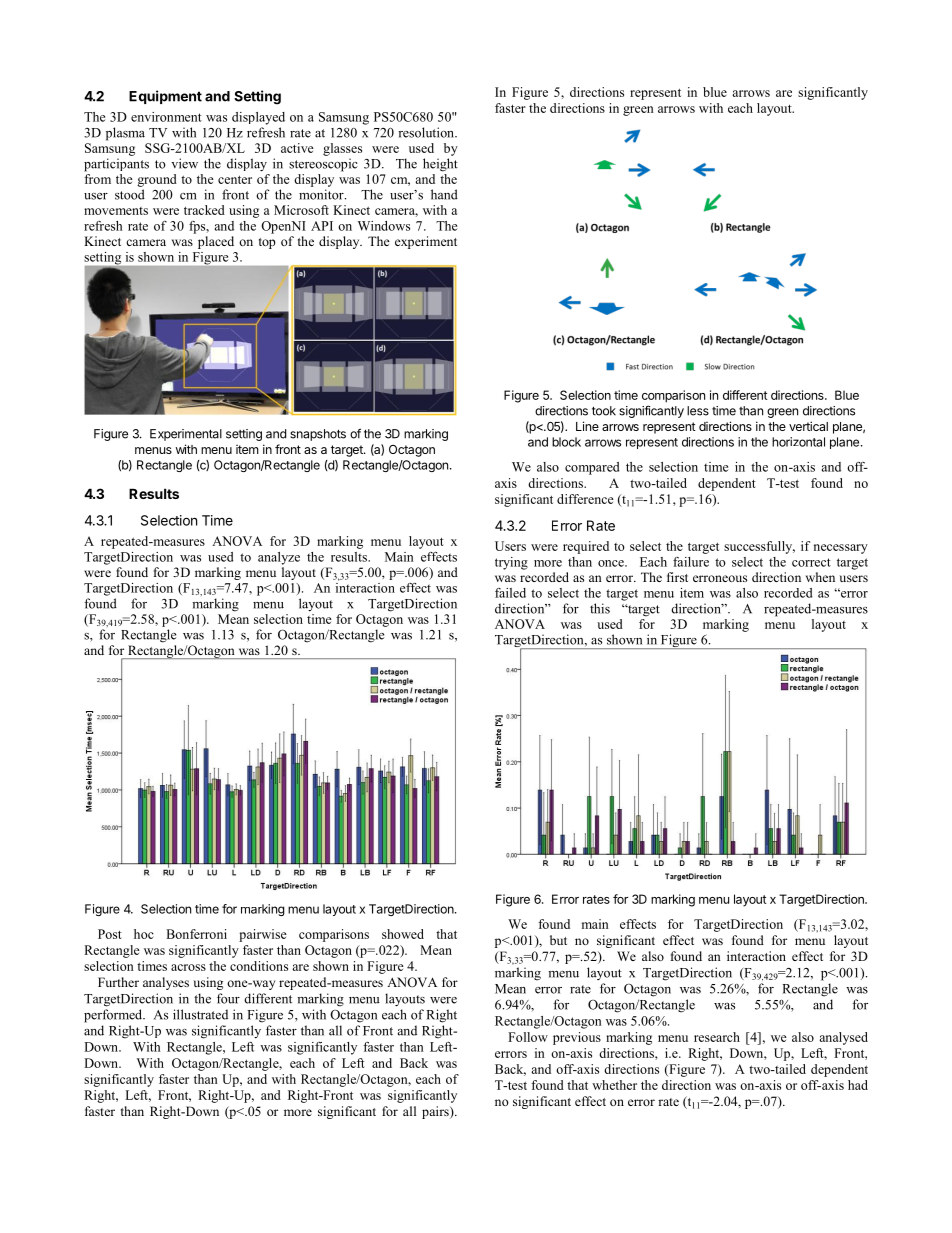 The width and height of the page is (952, 1233). What do you see at coordinates (318, 435) in the page?
I see `snapshots` at bounding box center [318, 435].
